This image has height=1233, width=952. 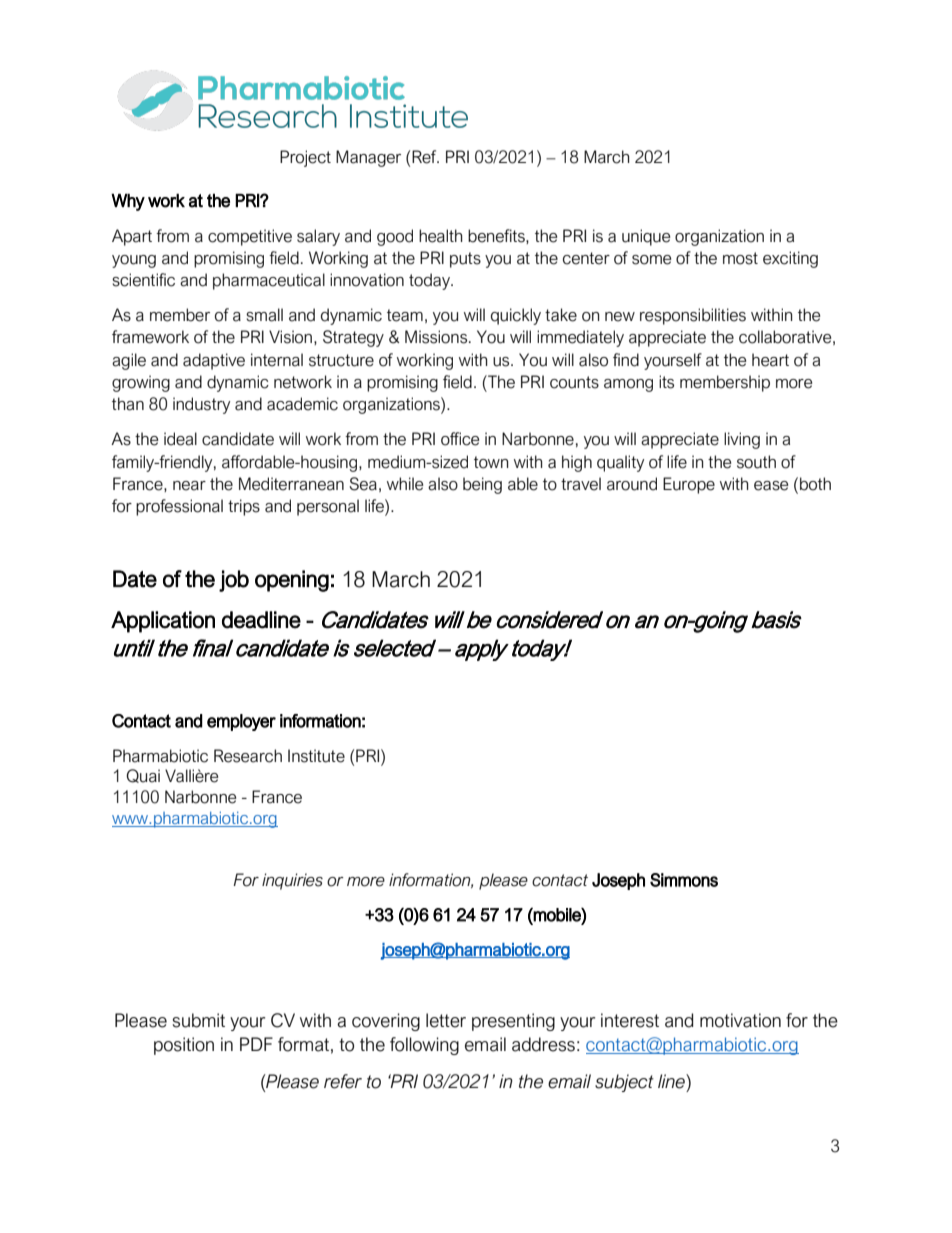 I want to click on opening, so click(x=292, y=581).
